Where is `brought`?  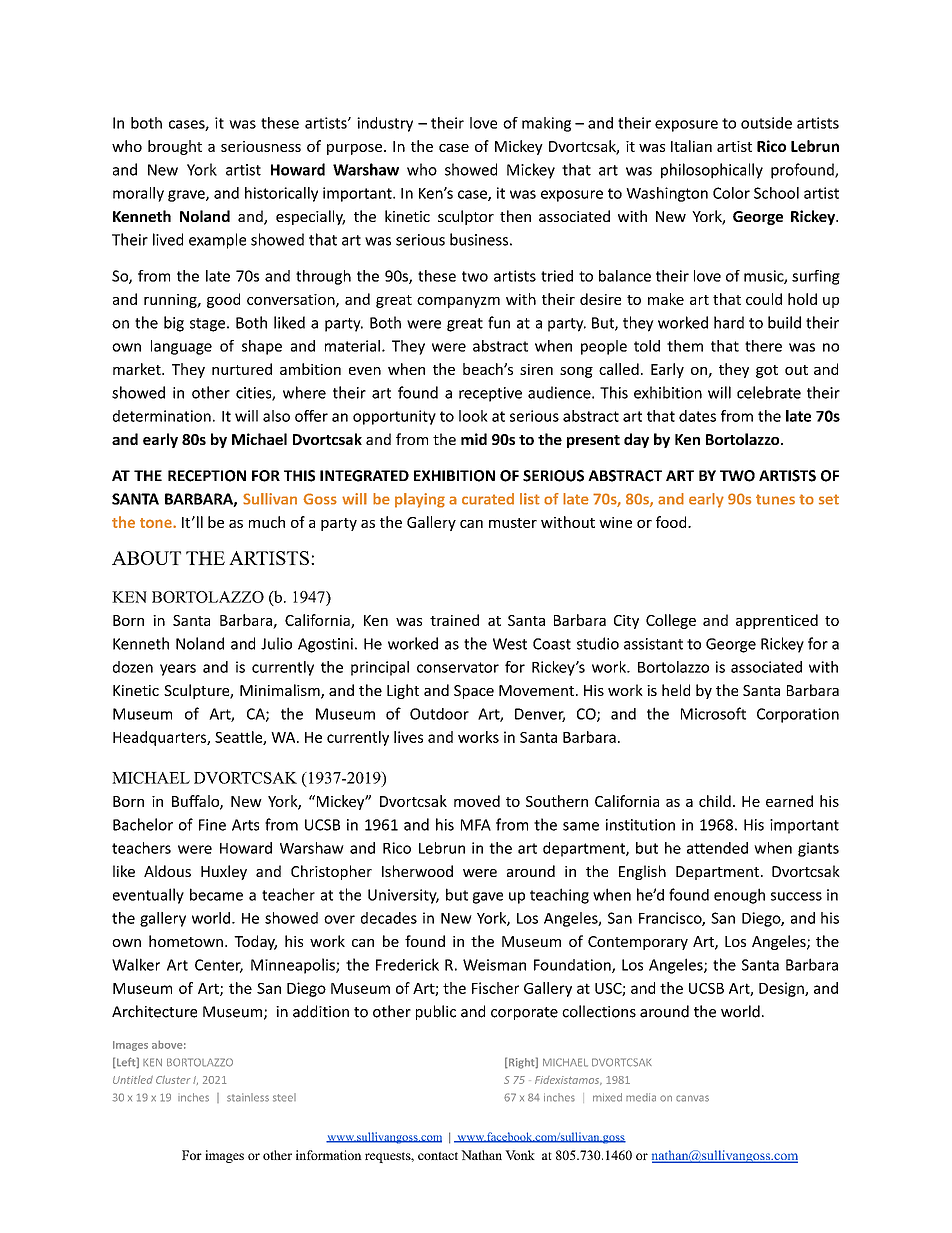
brought is located at coordinates (175, 147).
